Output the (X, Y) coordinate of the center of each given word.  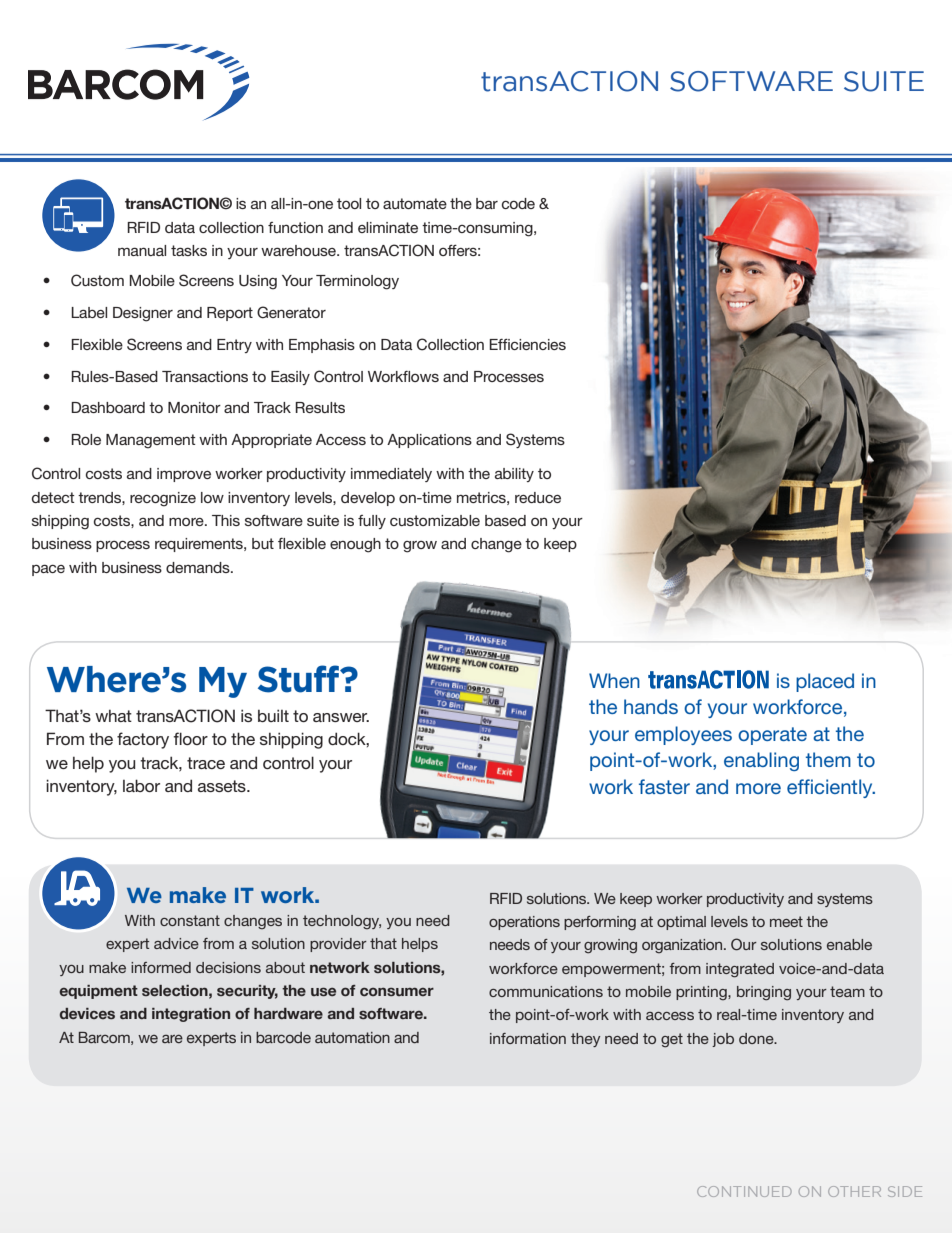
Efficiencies (527, 344)
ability (514, 475)
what (113, 715)
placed (825, 682)
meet (786, 921)
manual (142, 250)
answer (341, 717)
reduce (538, 497)
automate (415, 203)
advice (176, 943)
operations (524, 923)
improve (184, 475)
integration (191, 1015)
